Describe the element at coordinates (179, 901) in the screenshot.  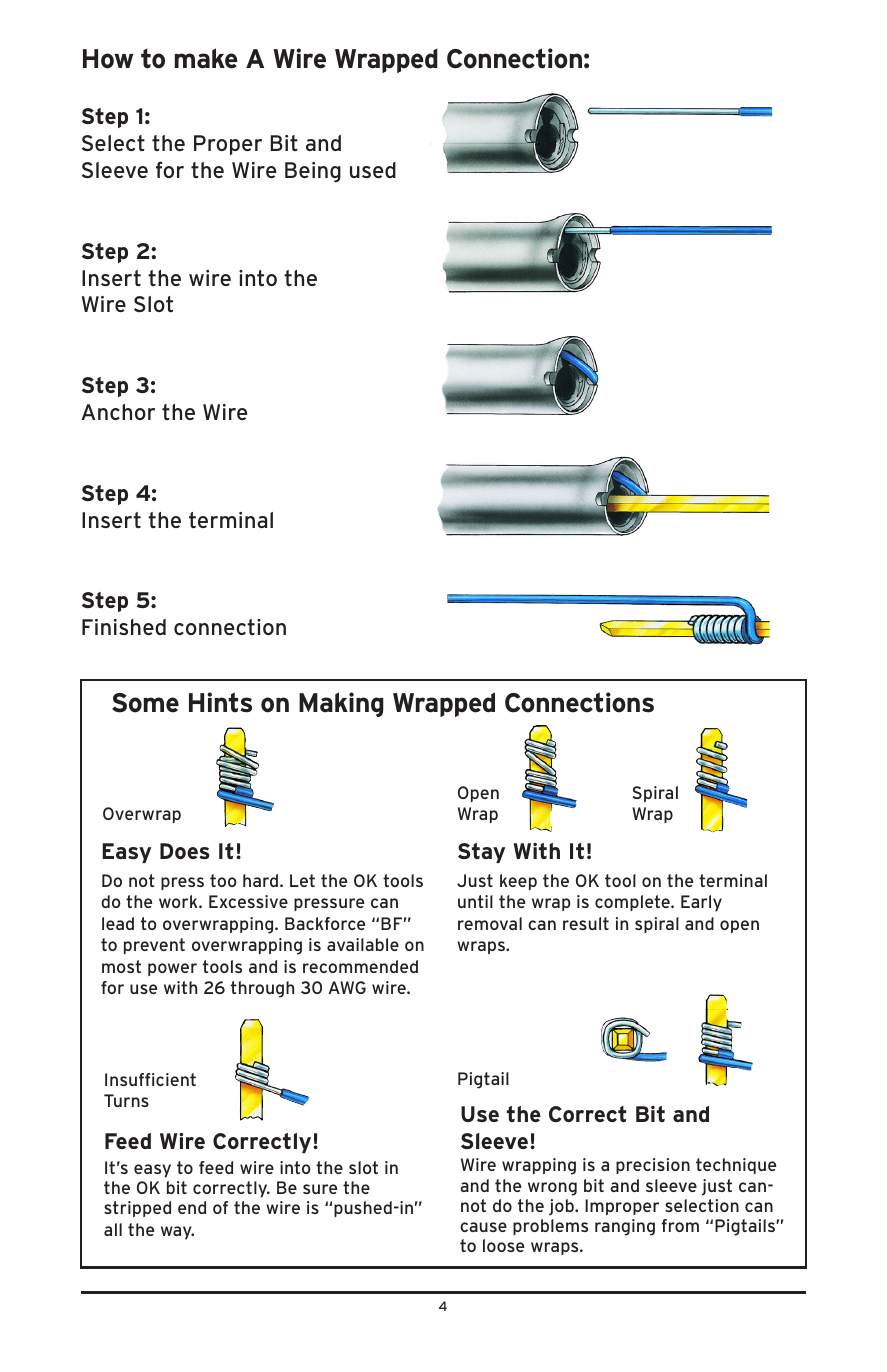
I see `work` at that location.
